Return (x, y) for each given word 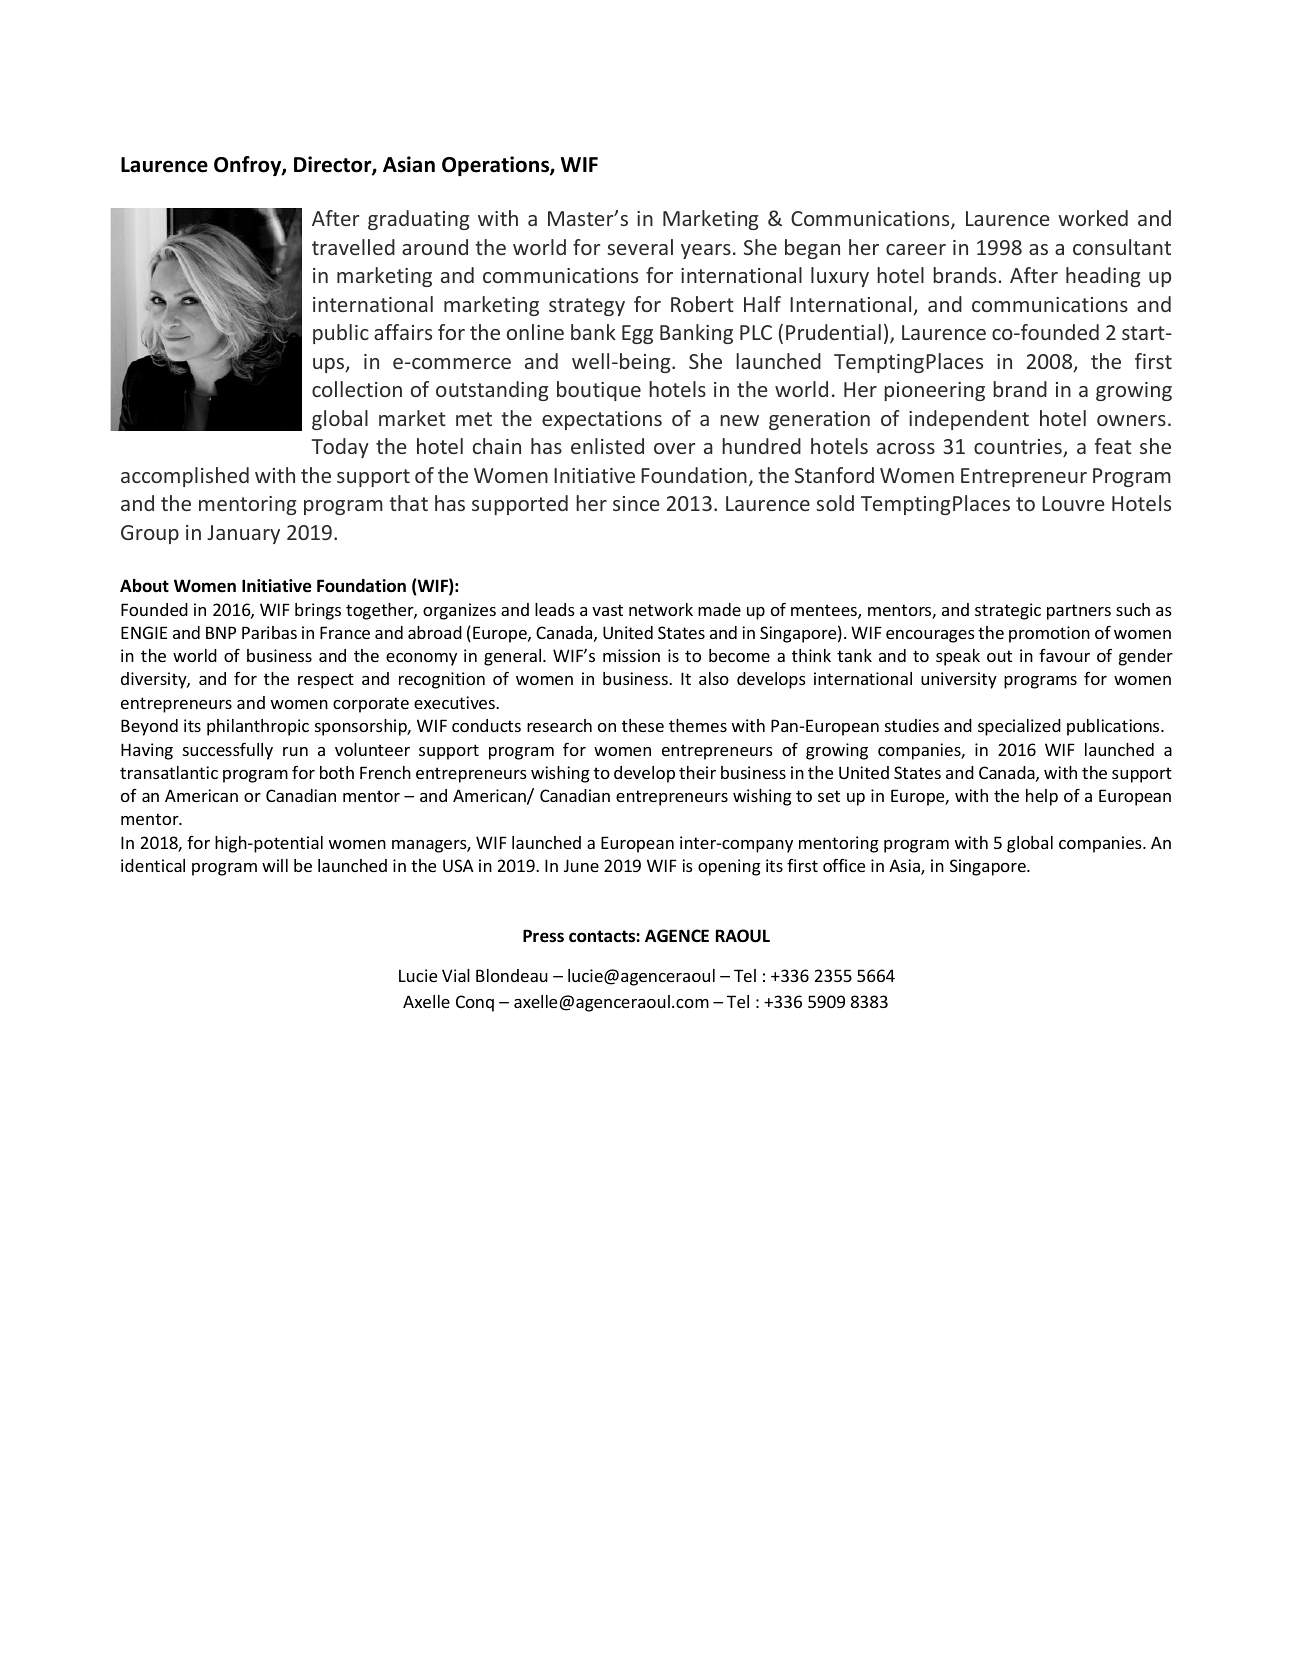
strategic (1008, 611)
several (640, 247)
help (1042, 797)
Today (340, 448)
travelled (353, 247)
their (697, 772)
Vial (456, 975)
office (844, 865)
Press (543, 936)
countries (1019, 448)
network (661, 609)
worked (1093, 218)
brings (318, 611)
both (337, 772)
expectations (602, 420)
